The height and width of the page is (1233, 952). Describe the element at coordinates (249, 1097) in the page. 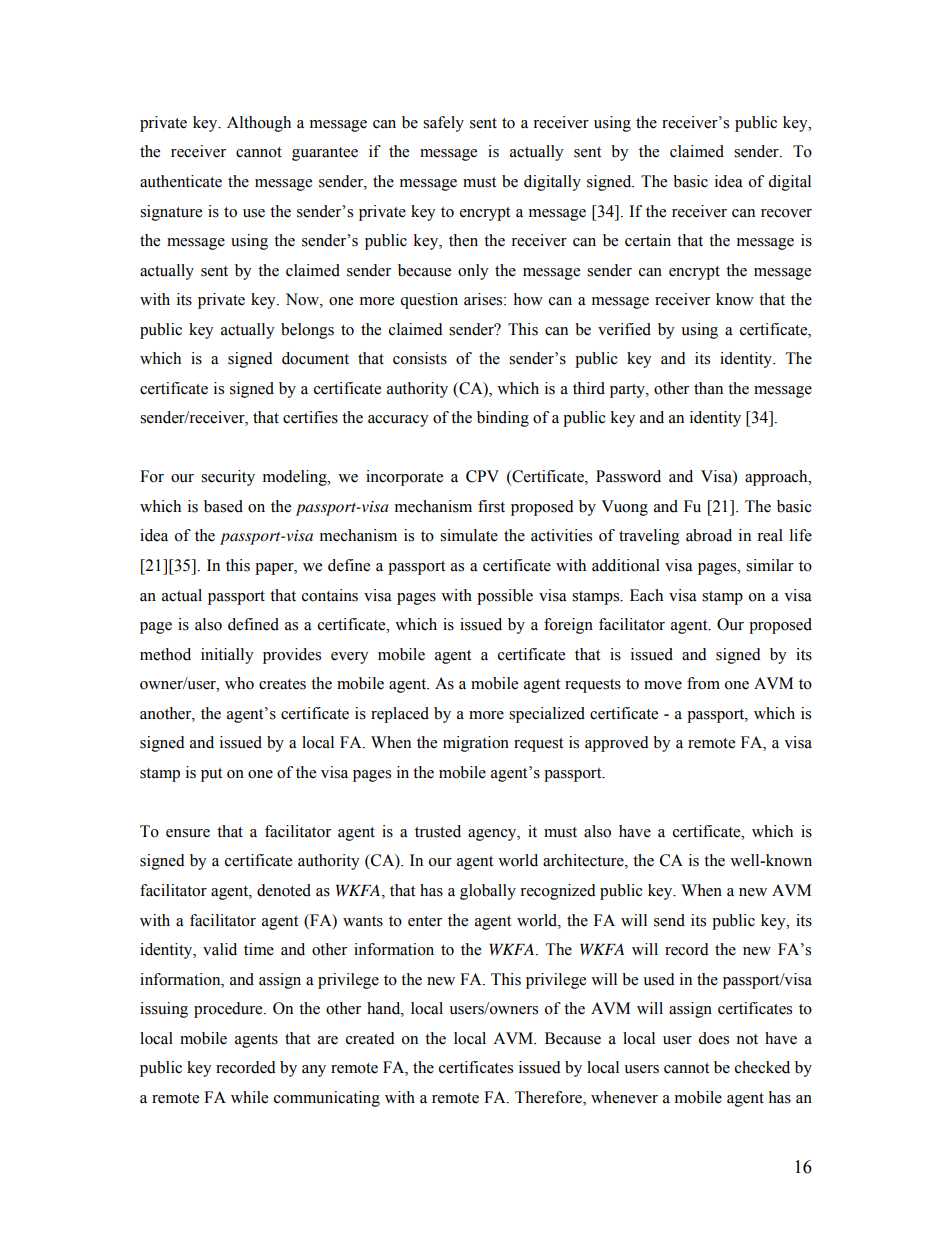

I see `while` at that location.
